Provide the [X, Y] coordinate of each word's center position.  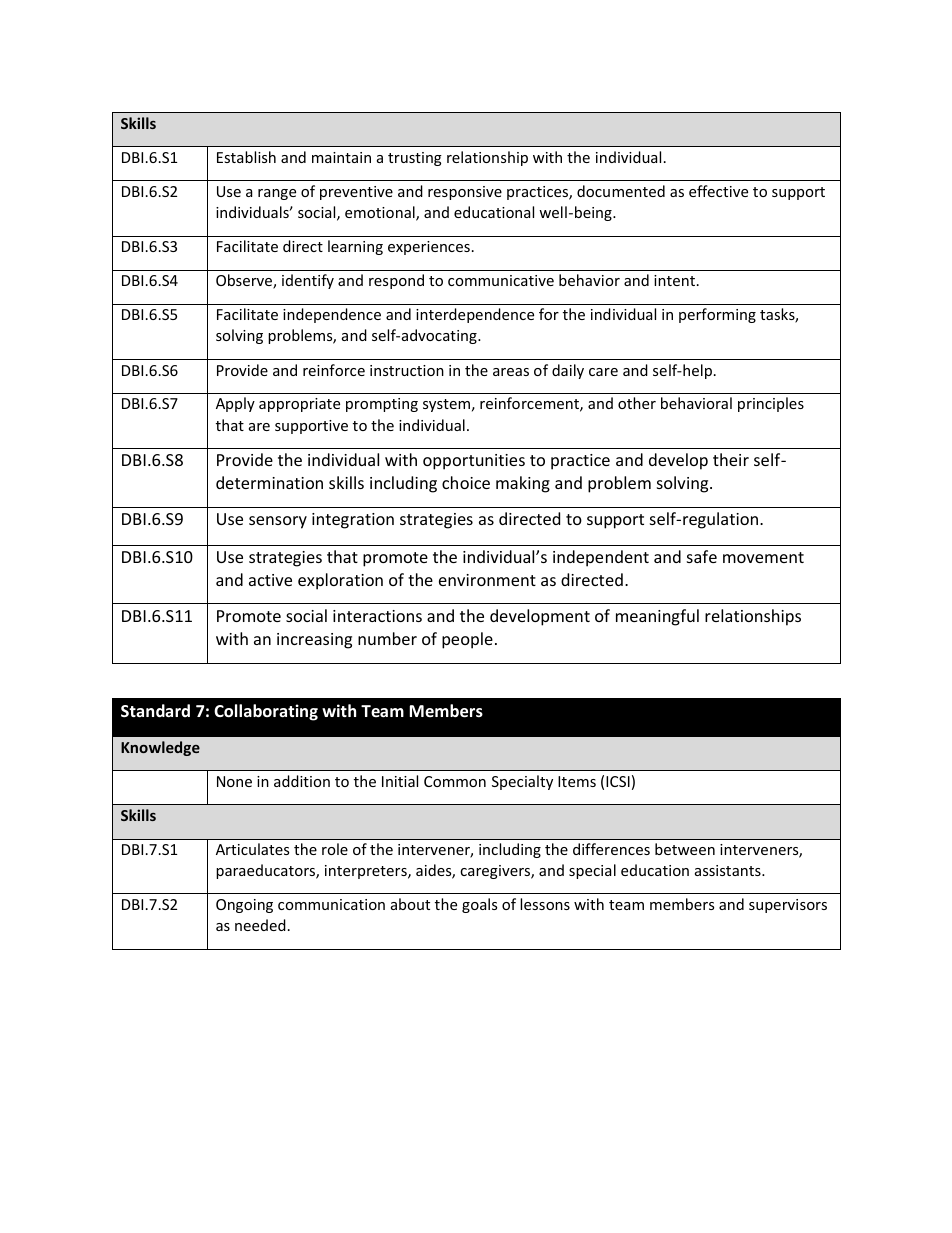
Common [455, 781]
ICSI [618, 781]
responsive [465, 193]
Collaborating [266, 712]
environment [487, 580]
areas [511, 372]
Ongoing [244, 906]
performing [717, 315]
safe [702, 556]
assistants [729, 870]
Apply [235, 404]
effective [718, 191]
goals [479, 905]
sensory [278, 522]
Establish [246, 157]
